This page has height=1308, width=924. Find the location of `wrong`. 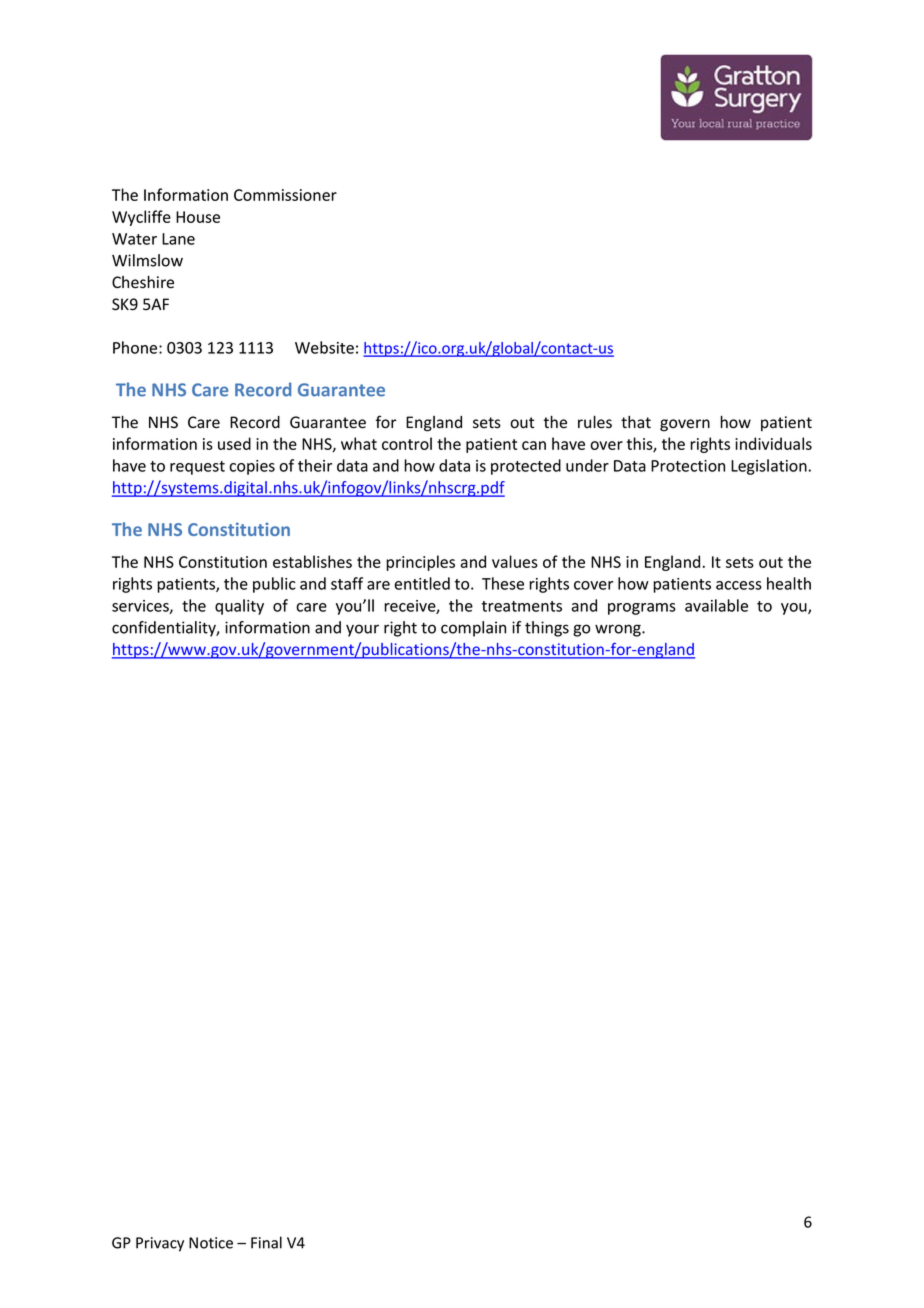

wrong is located at coordinates (619, 630).
